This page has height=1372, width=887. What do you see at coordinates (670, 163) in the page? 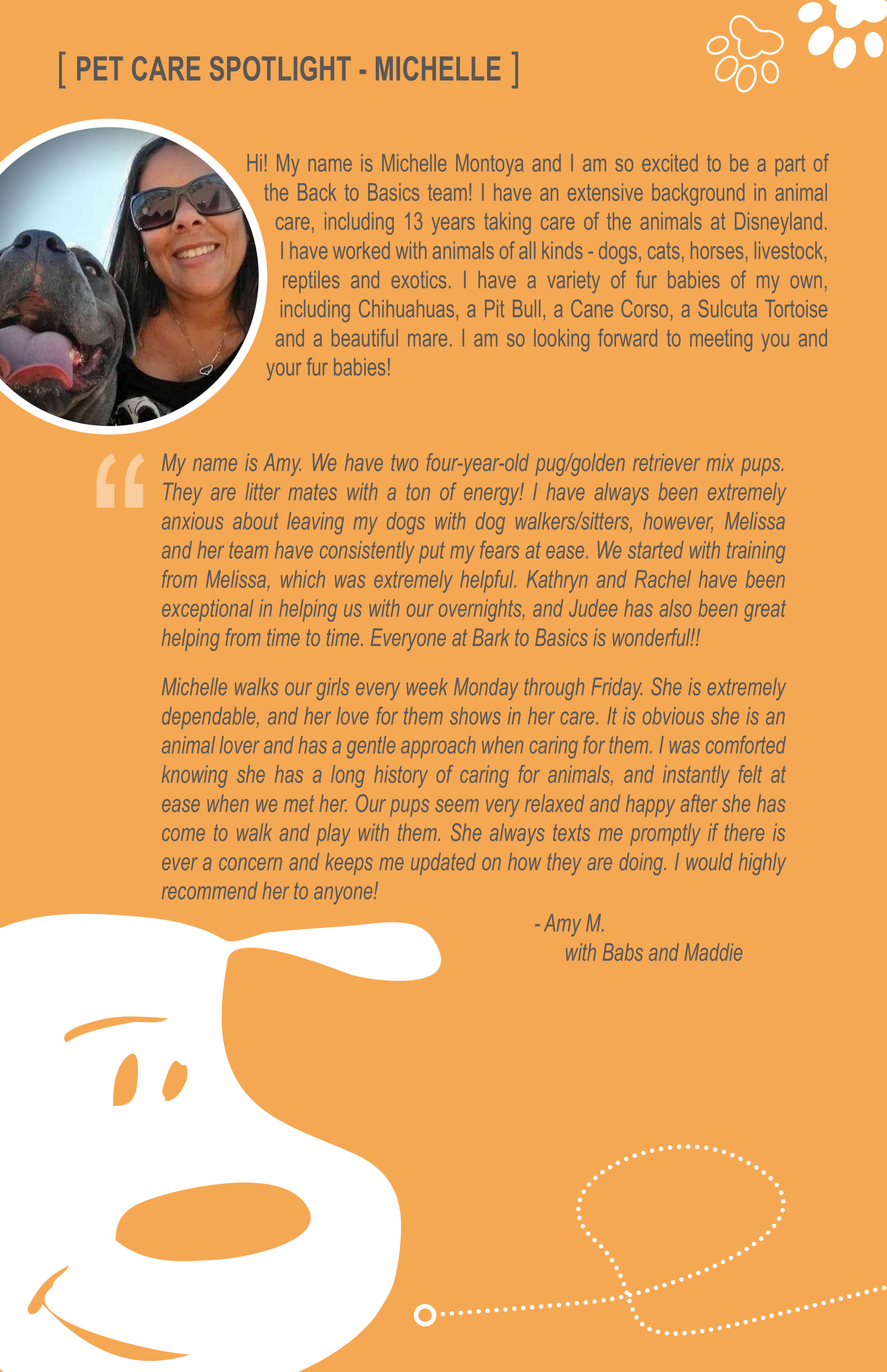
I see `excited` at bounding box center [670, 163].
